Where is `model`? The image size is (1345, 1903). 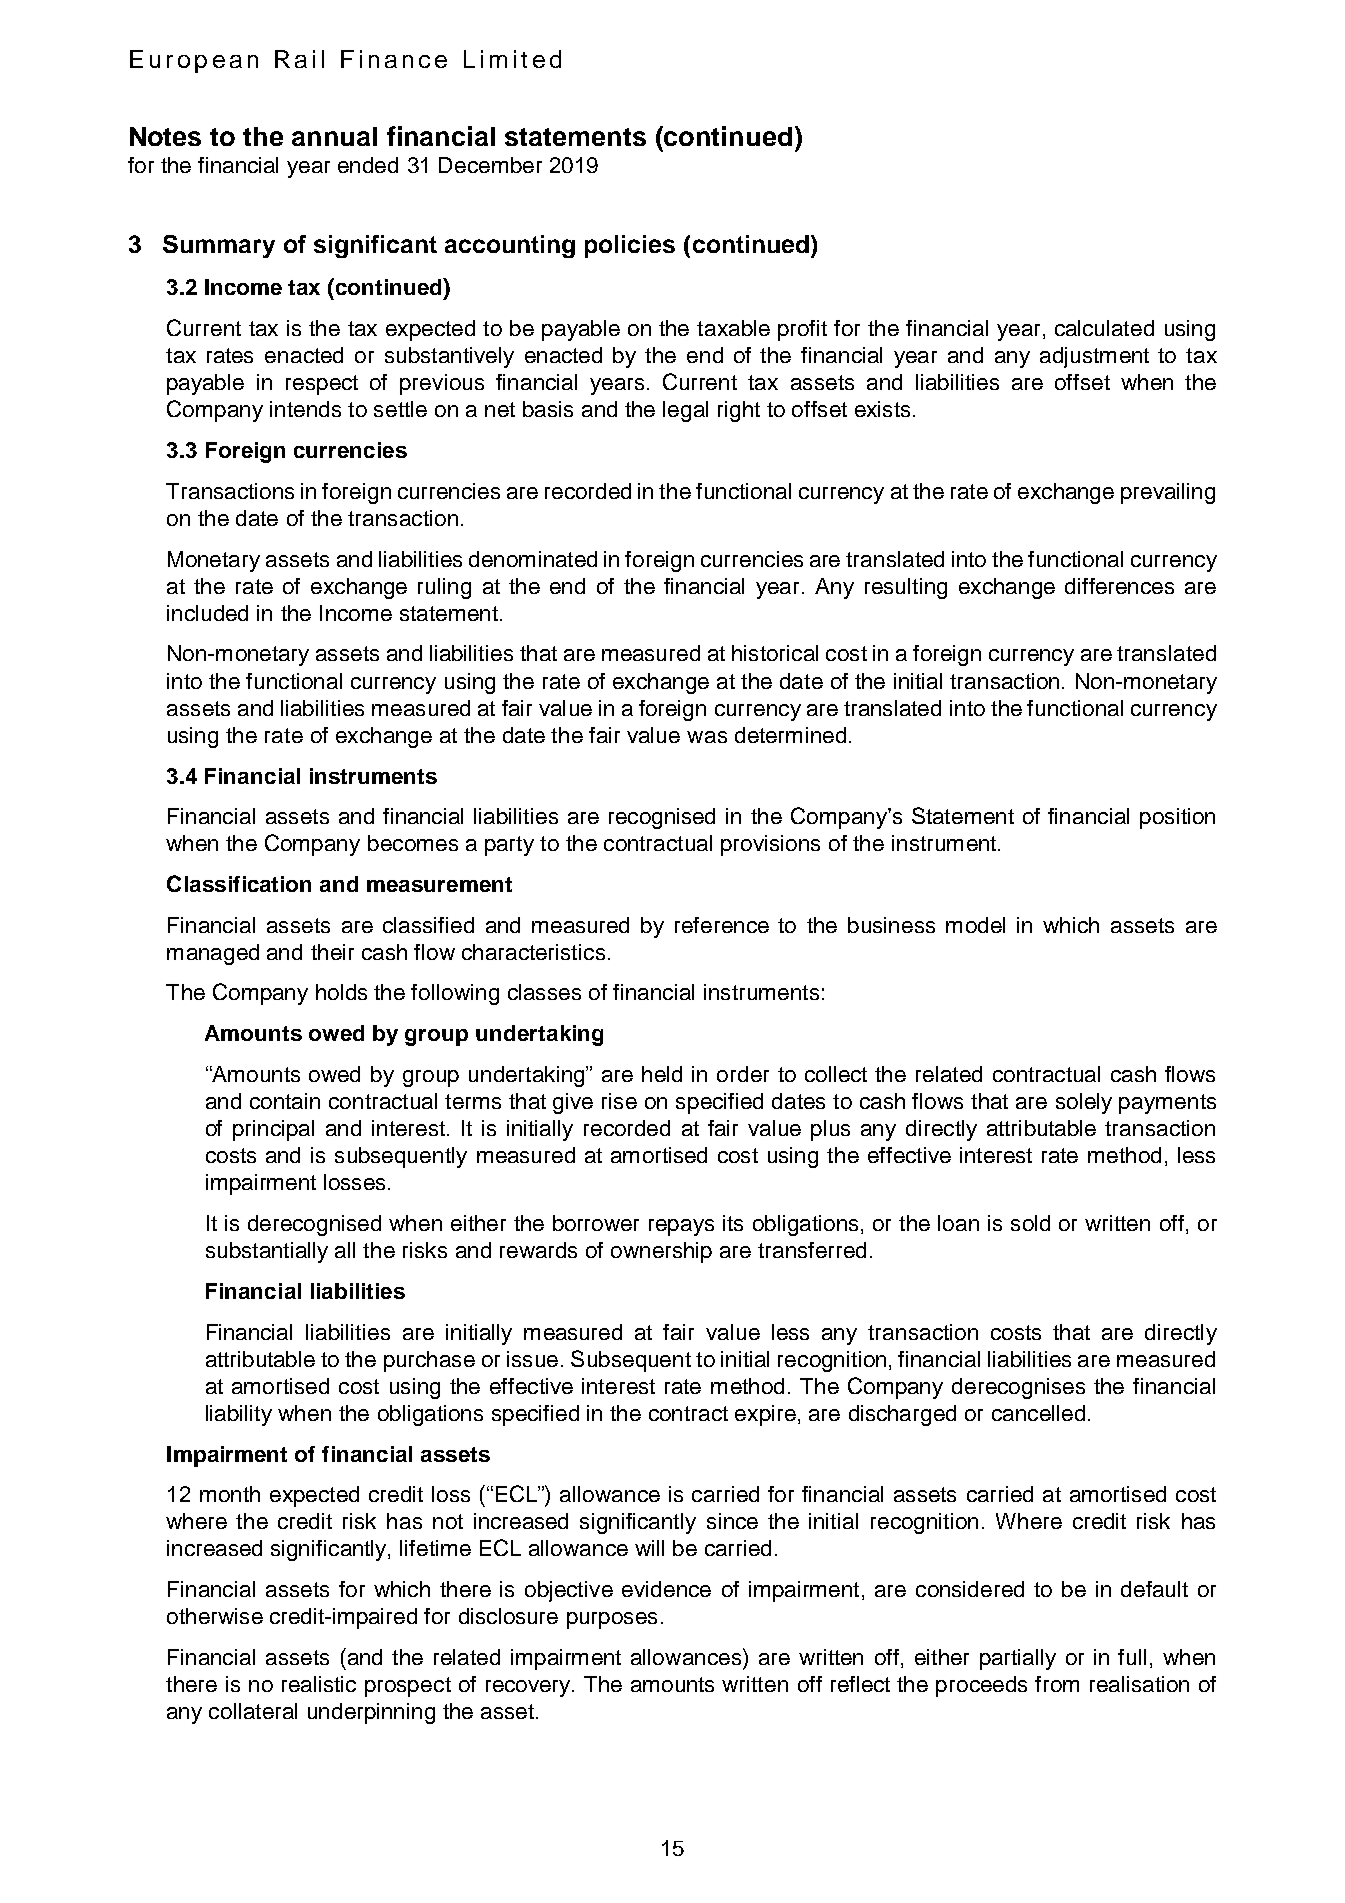 model is located at coordinates (975, 925).
